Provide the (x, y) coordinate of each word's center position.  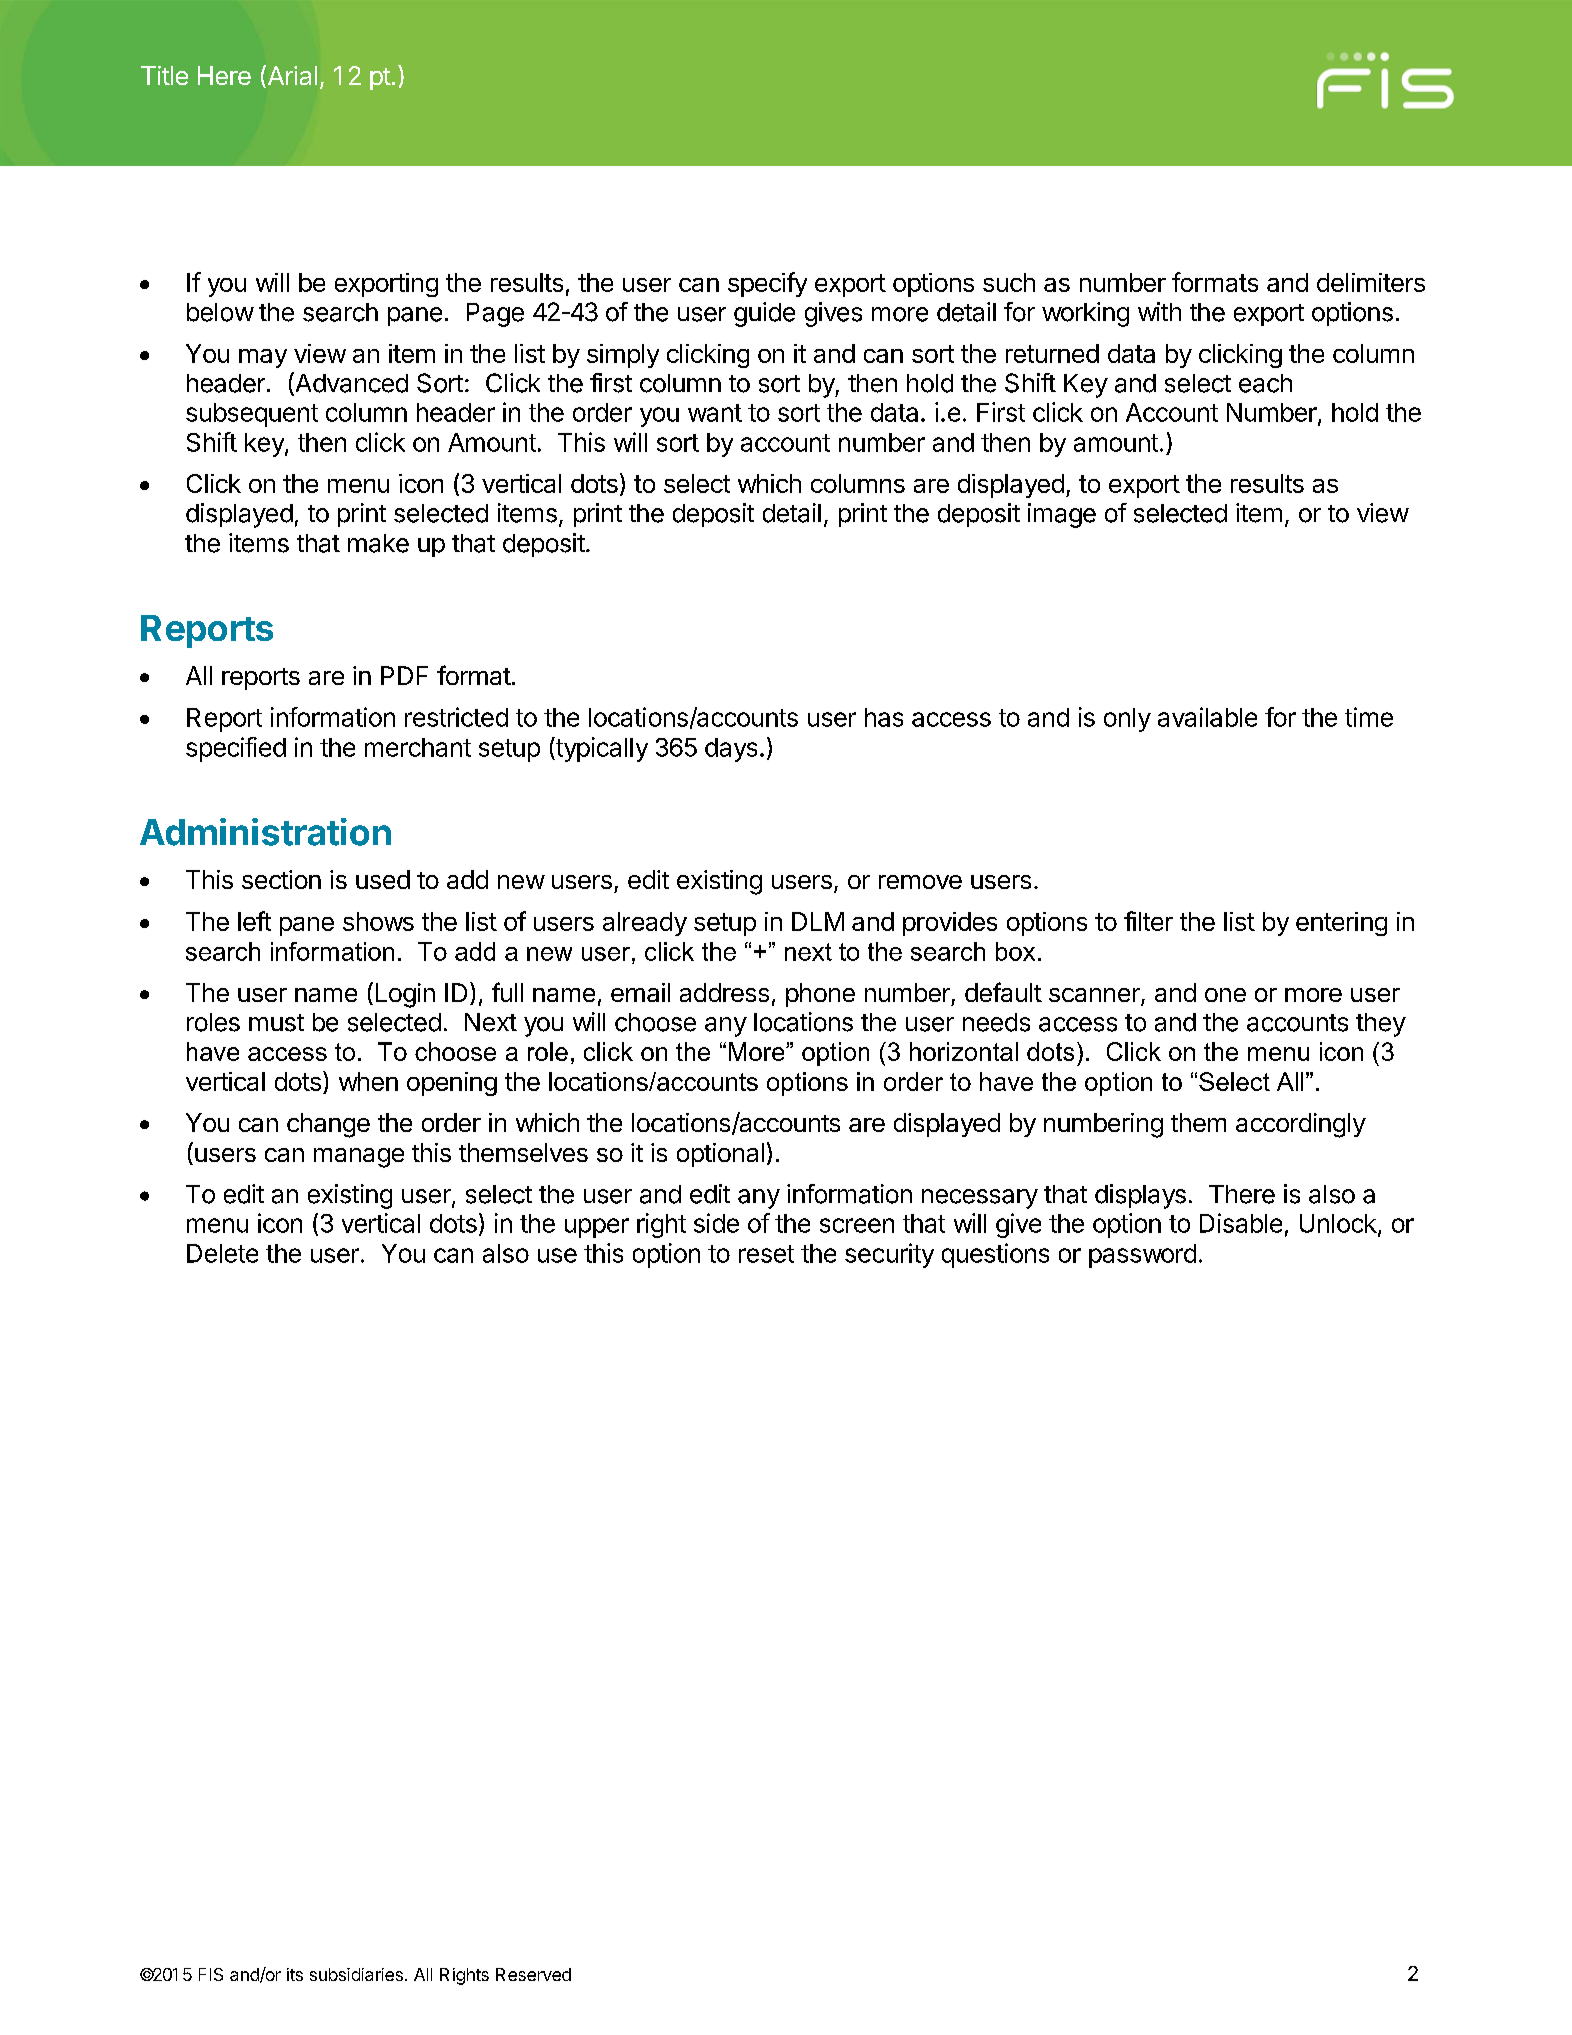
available (1207, 717)
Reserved (533, 1974)
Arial (291, 76)
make (378, 543)
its (295, 1974)
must (276, 1023)
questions (995, 1255)
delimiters (1371, 282)
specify (767, 284)
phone (820, 995)
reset (766, 1254)
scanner (1095, 996)
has (884, 717)
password (1142, 1256)
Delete (222, 1253)
